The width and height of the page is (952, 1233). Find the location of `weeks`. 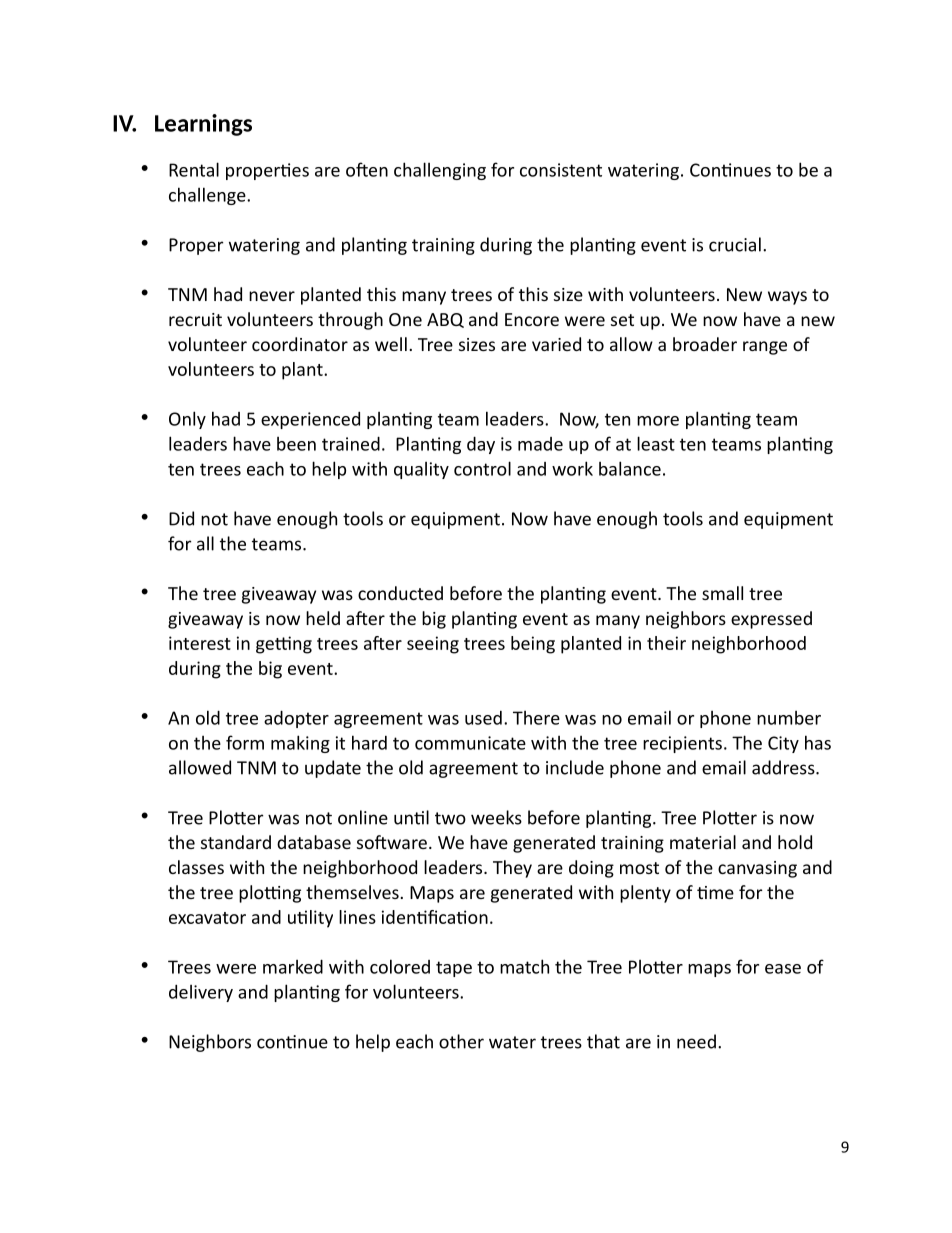

weeks is located at coordinates (496, 817).
